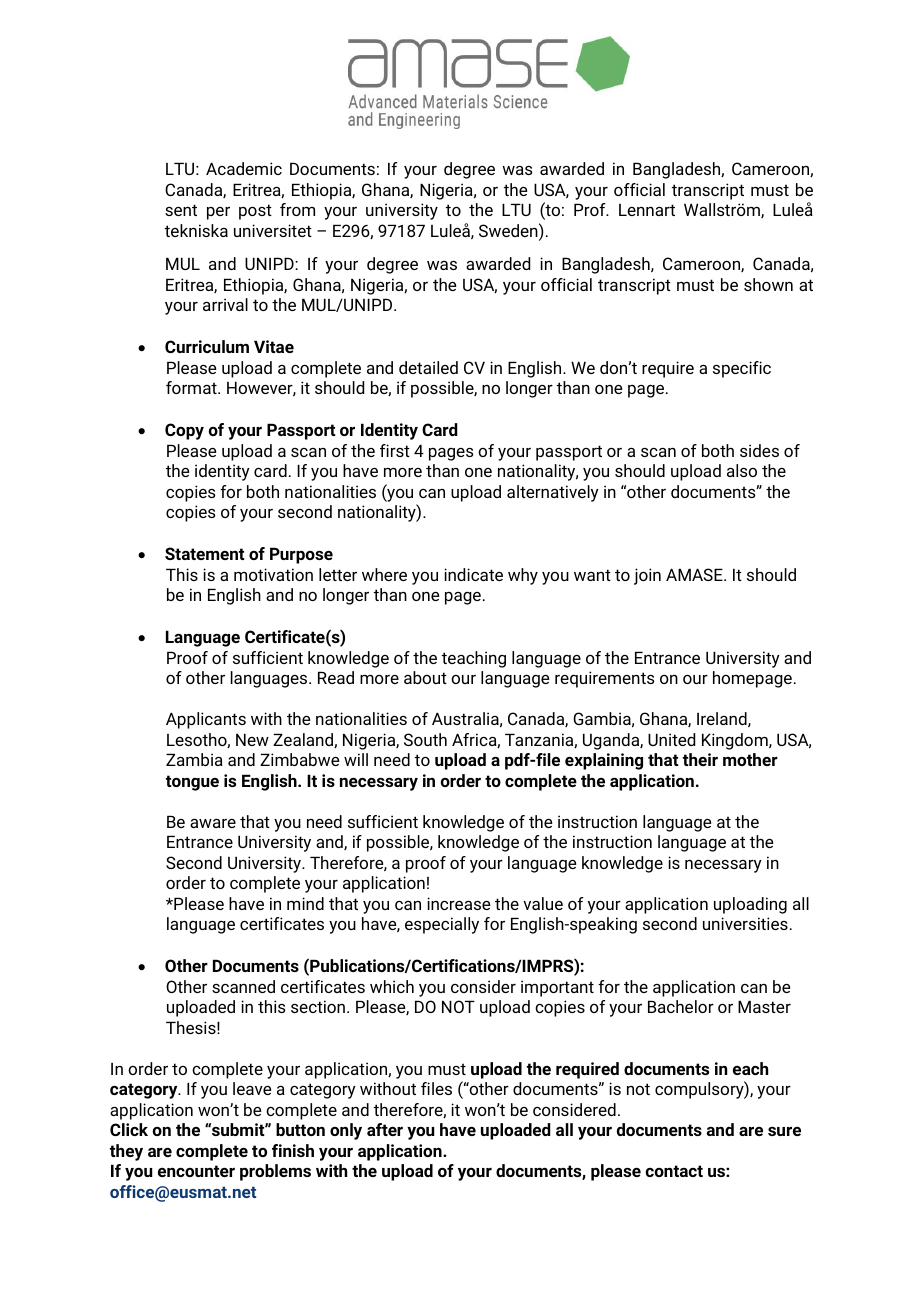 This page has height=1308, width=924. Describe the element at coordinates (742, 369) in the page. I see `specific` at that location.
